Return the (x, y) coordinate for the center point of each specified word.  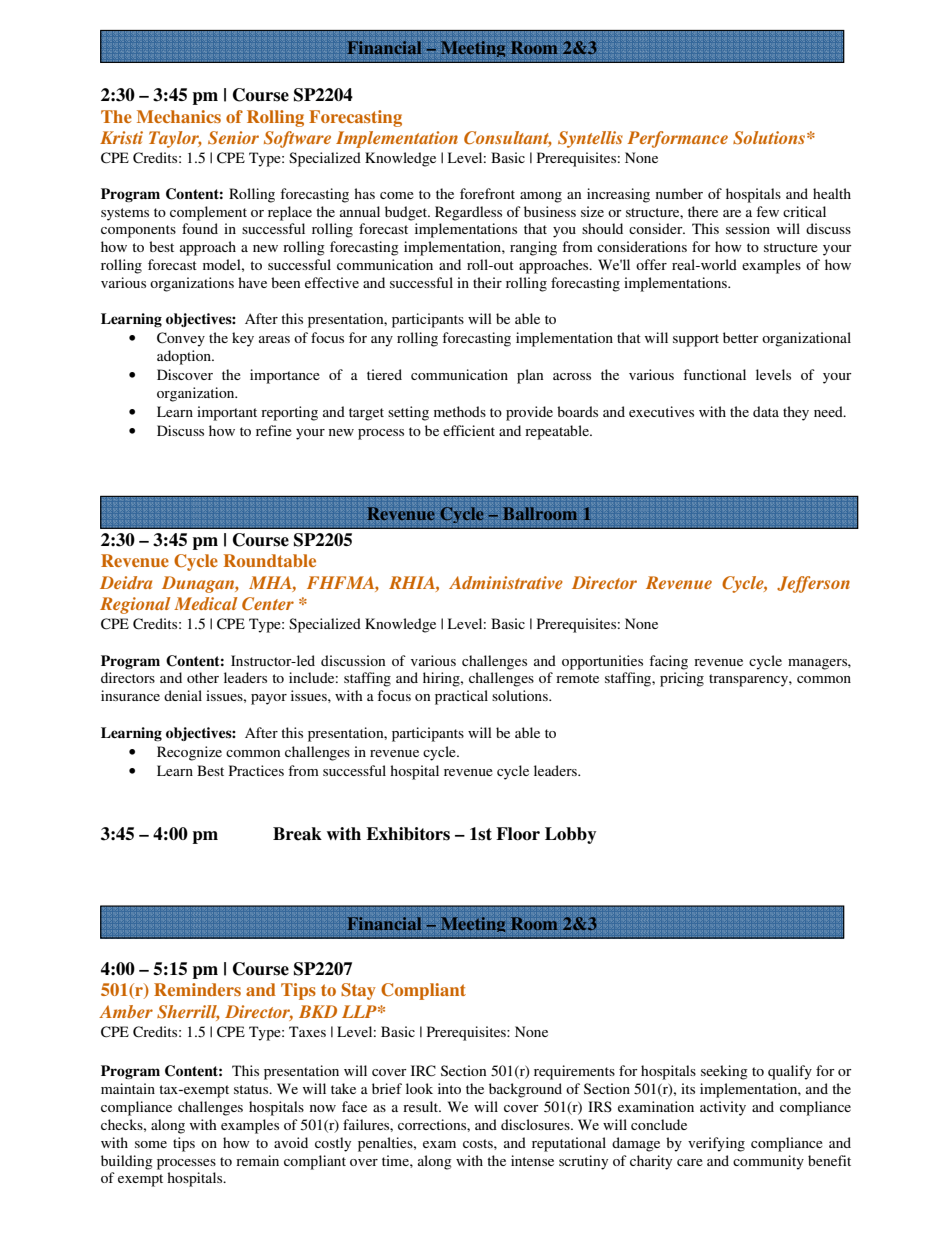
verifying (716, 1144)
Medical (206, 603)
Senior (233, 138)
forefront (487, 193)
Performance (678, 139)
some (151, 1144)
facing (668, 662)
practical (461, 697)
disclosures (536, 1124)
